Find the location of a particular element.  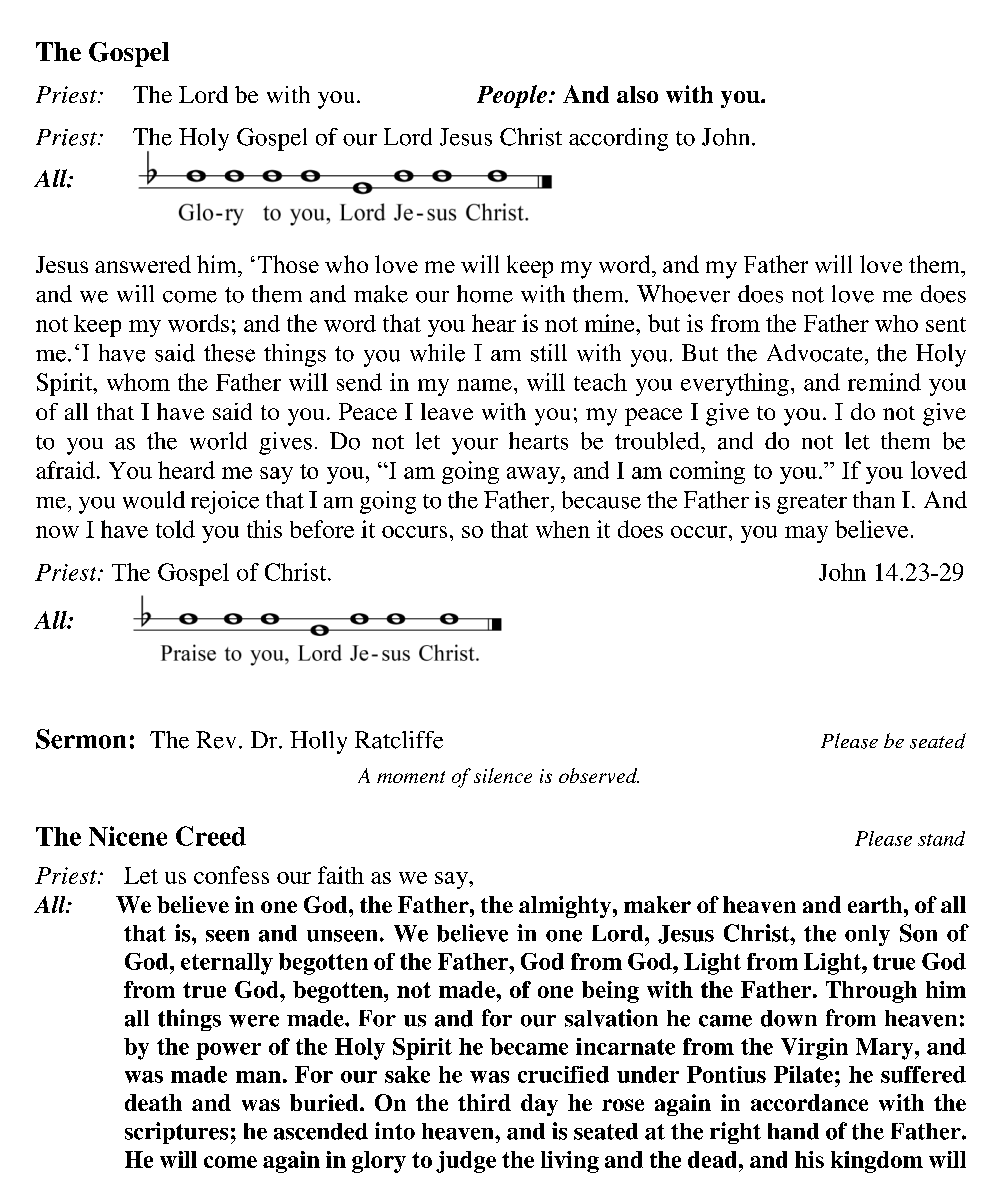

when is located at coordinates (563, 529).
